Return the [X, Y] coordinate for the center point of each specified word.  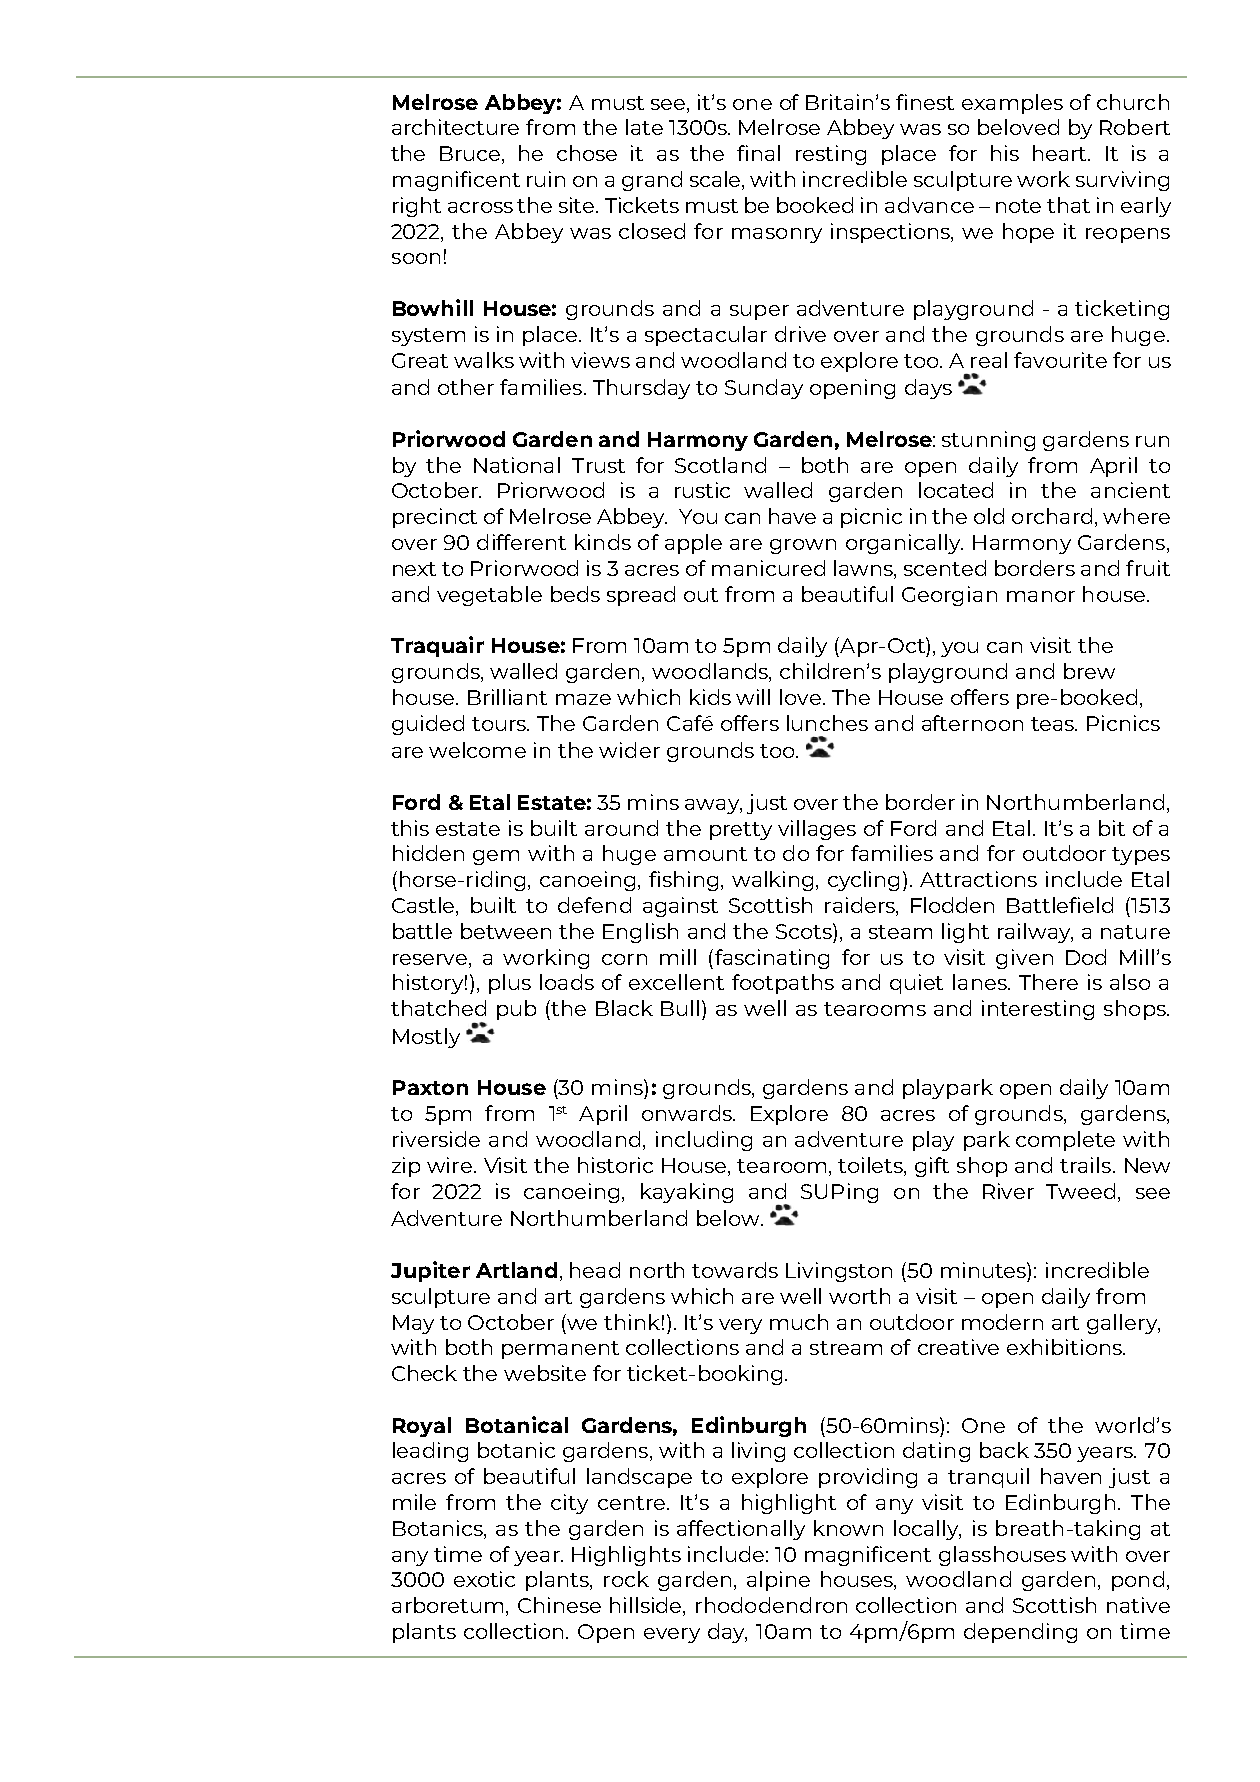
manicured [768, 568]
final [758, 153]
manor [1041, 596]
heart [1061, 153]
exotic [484, 1579]
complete [1065, 1141]
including [704, 1141]
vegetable [489, 596]
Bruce [471, 155]
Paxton [430, 1087]
